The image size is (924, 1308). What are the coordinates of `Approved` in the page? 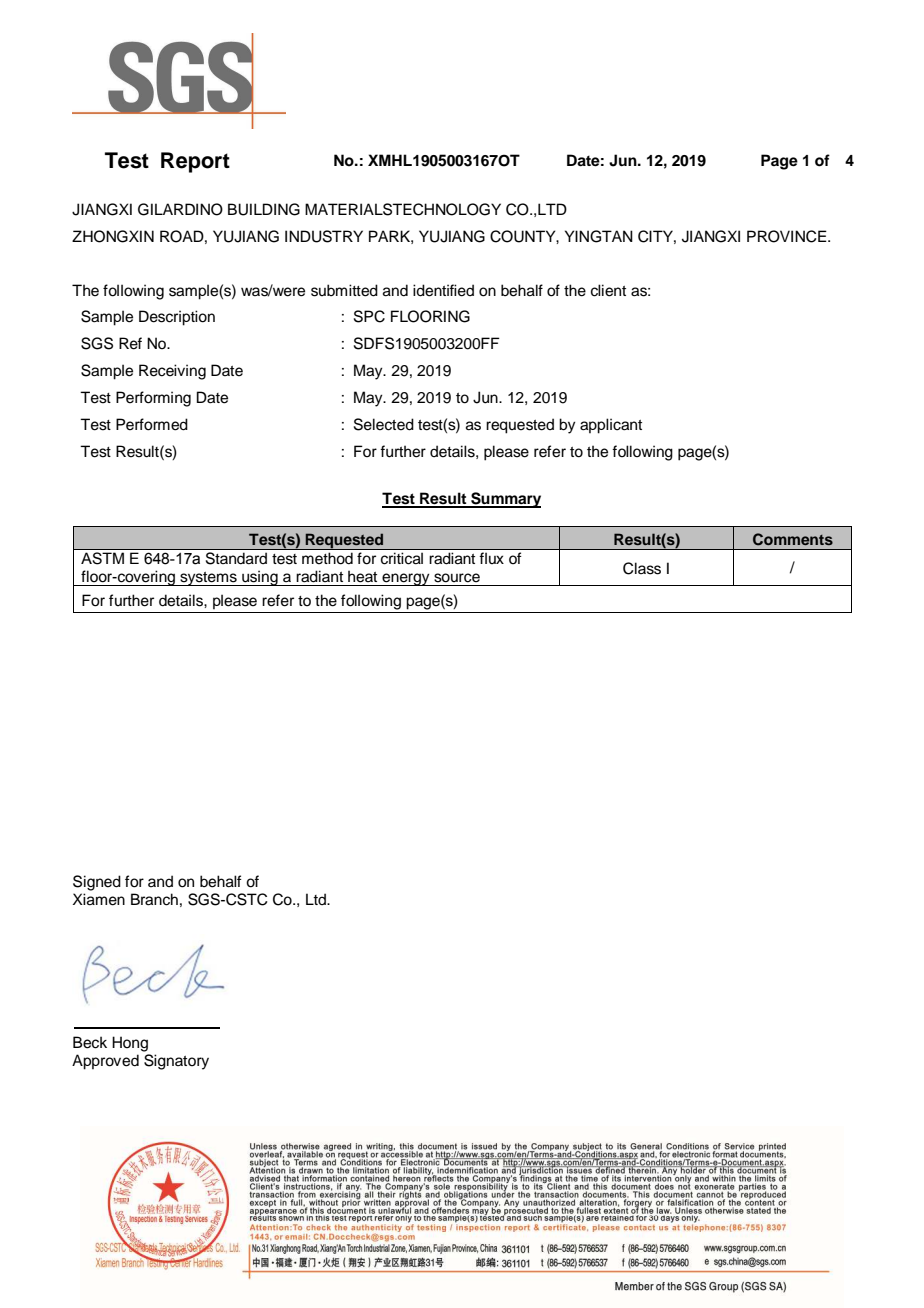 It's located at (105, 1062).
